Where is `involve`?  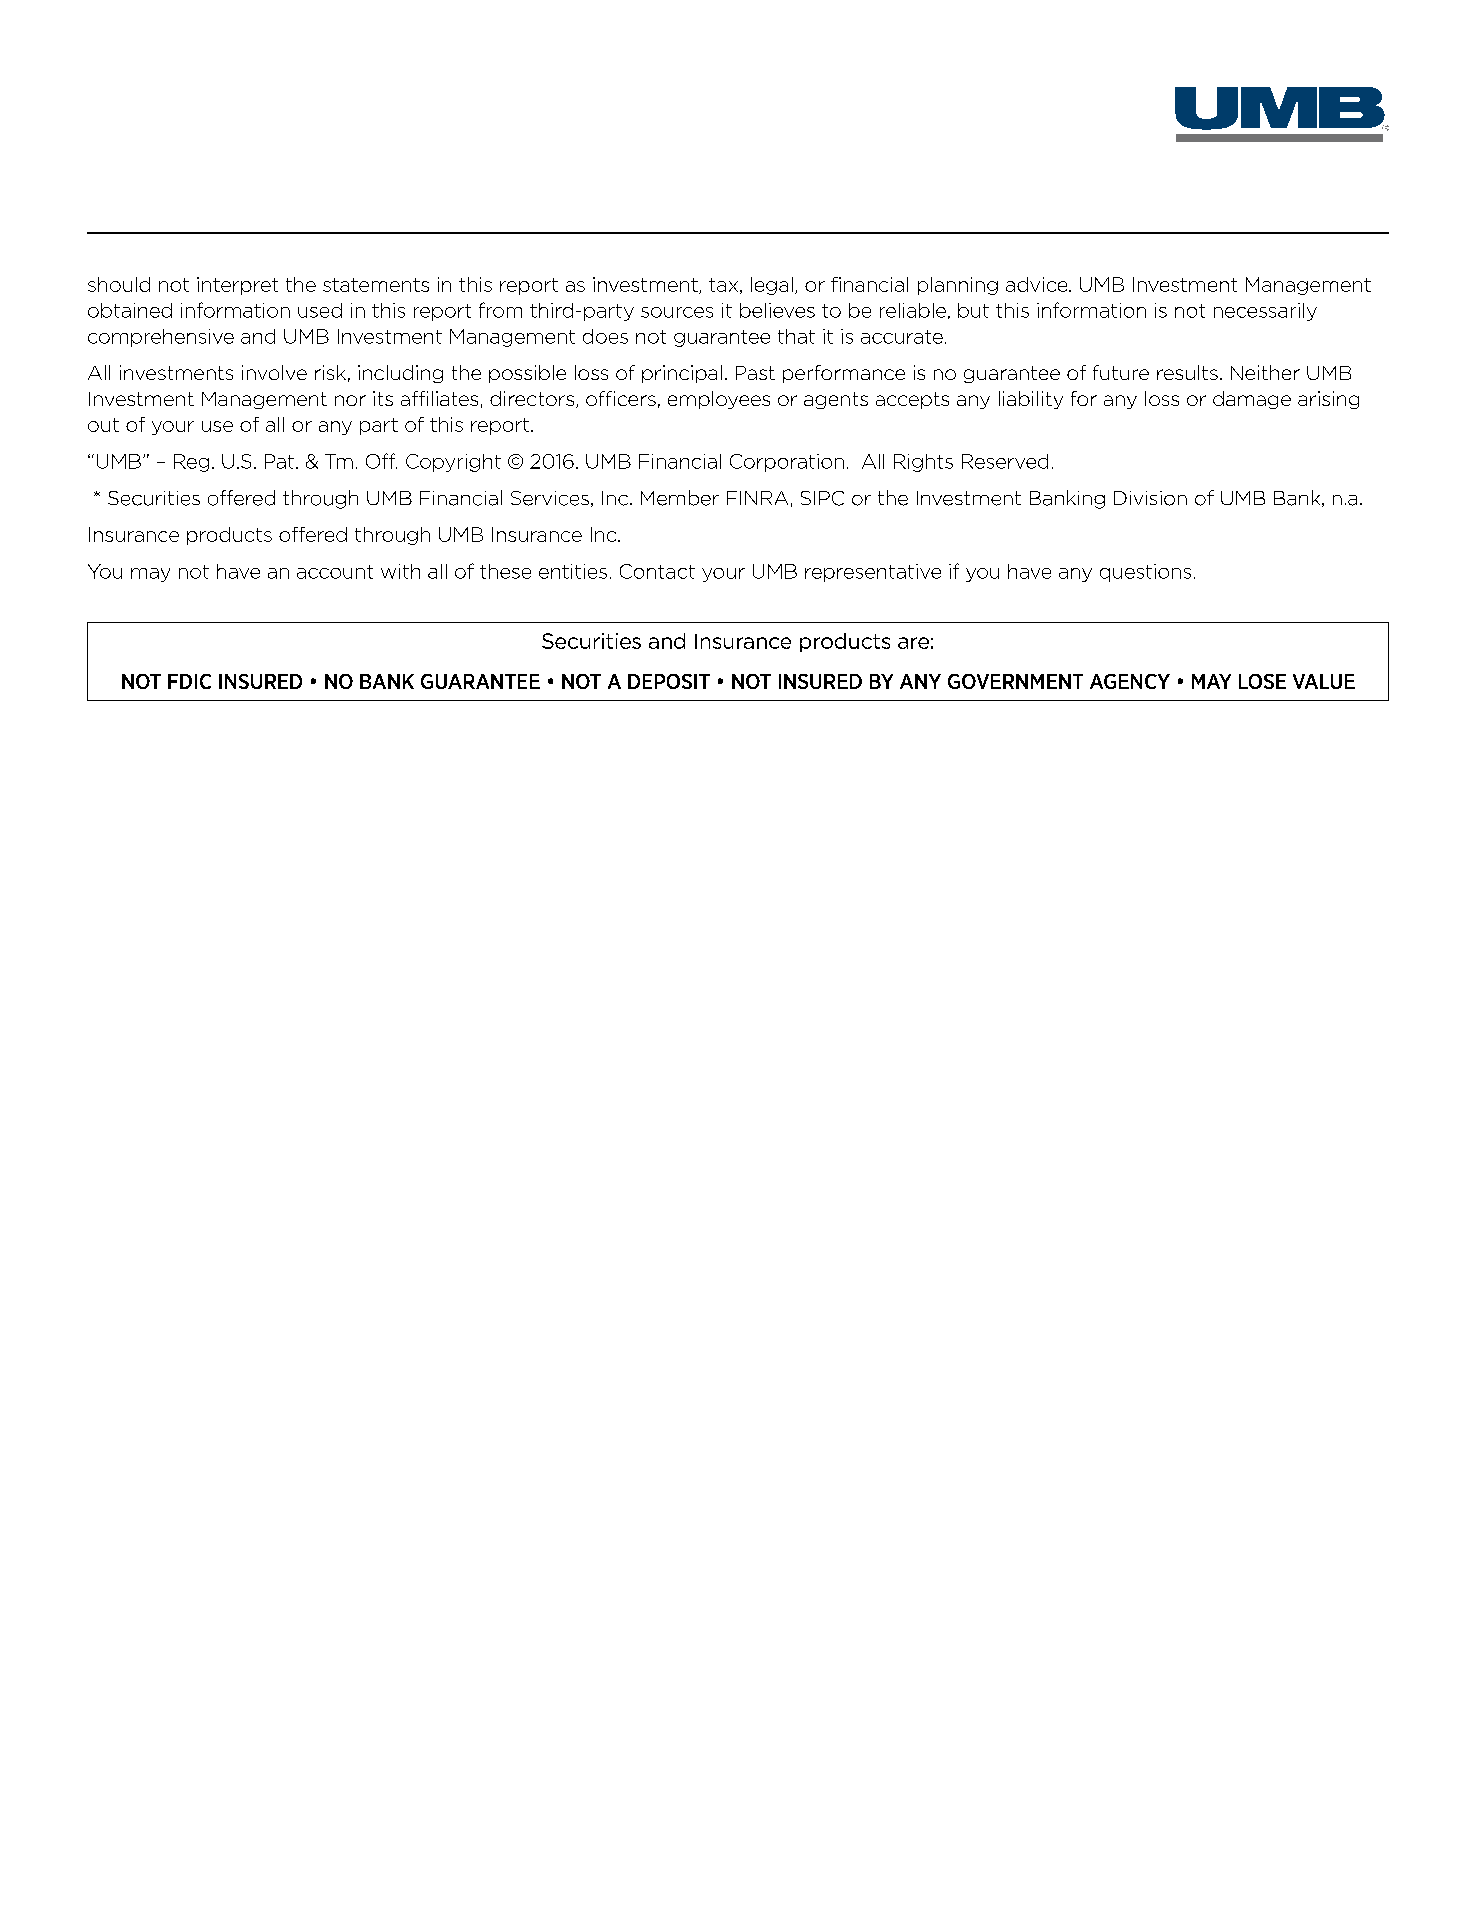
involve is located at coordinates (274, 372).
